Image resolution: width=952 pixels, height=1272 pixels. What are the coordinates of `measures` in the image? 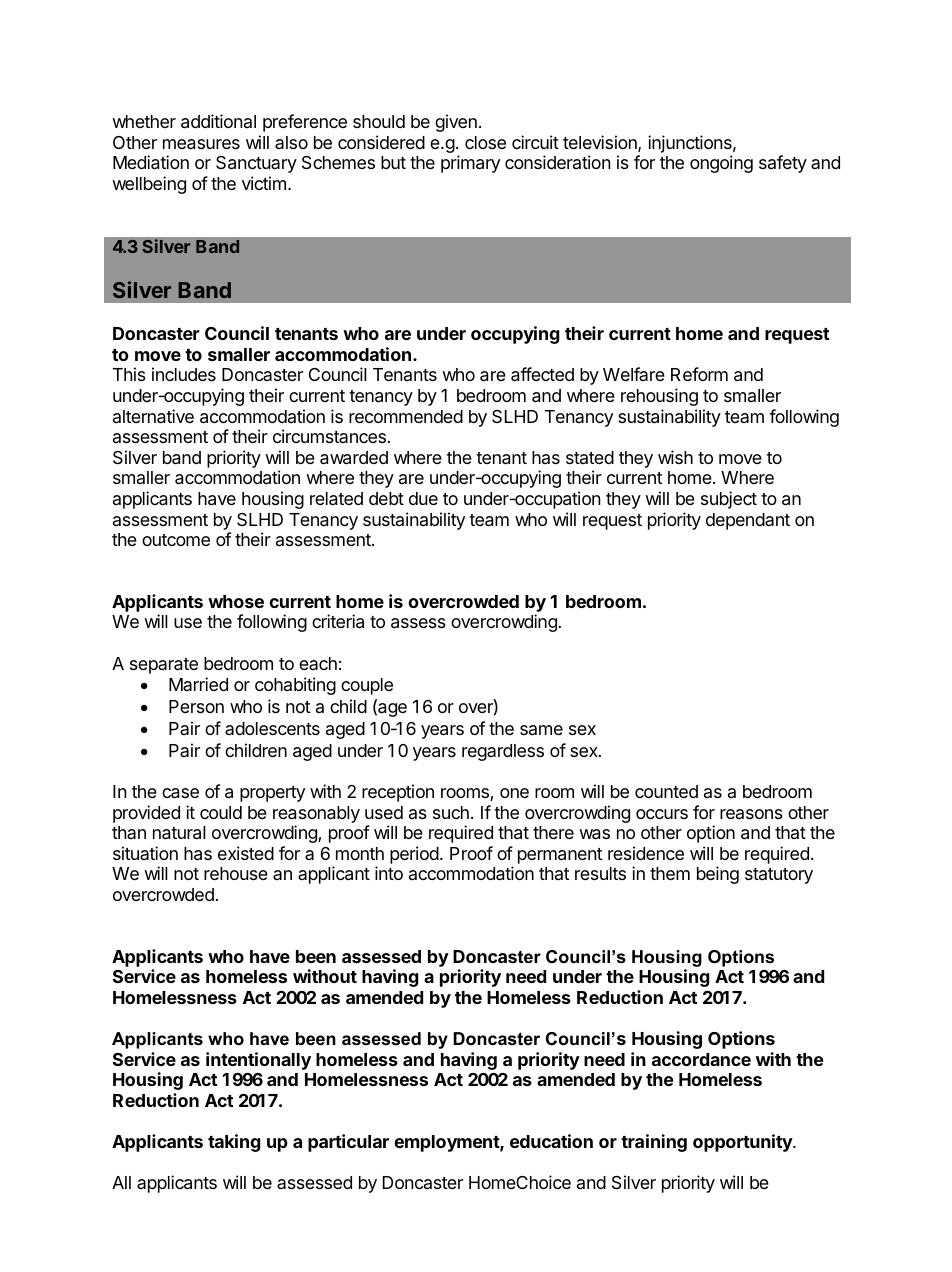 It's located at (201, 144).
